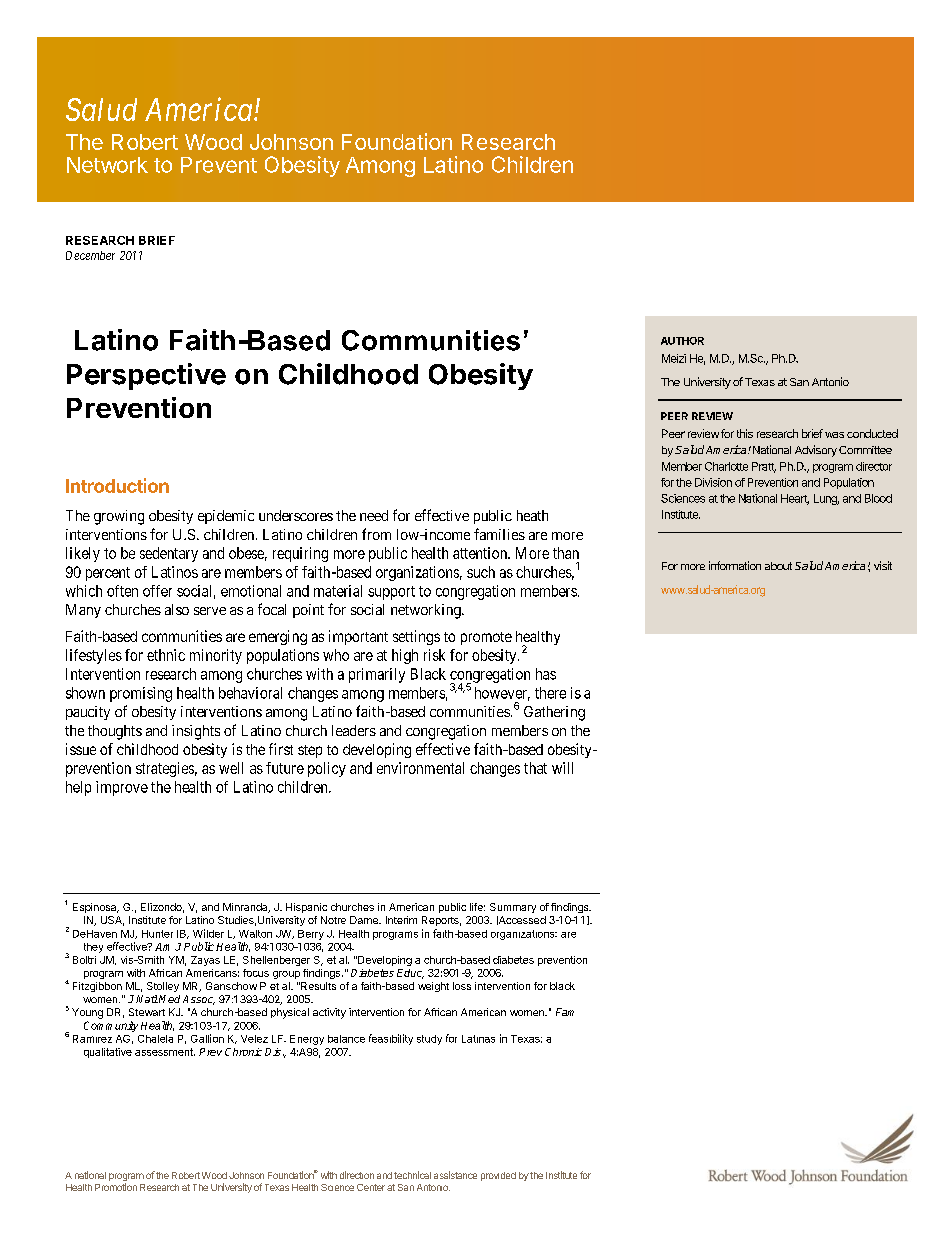 The image size is (952, 1233). I want to click on Espinosa, so click(96, 908).
